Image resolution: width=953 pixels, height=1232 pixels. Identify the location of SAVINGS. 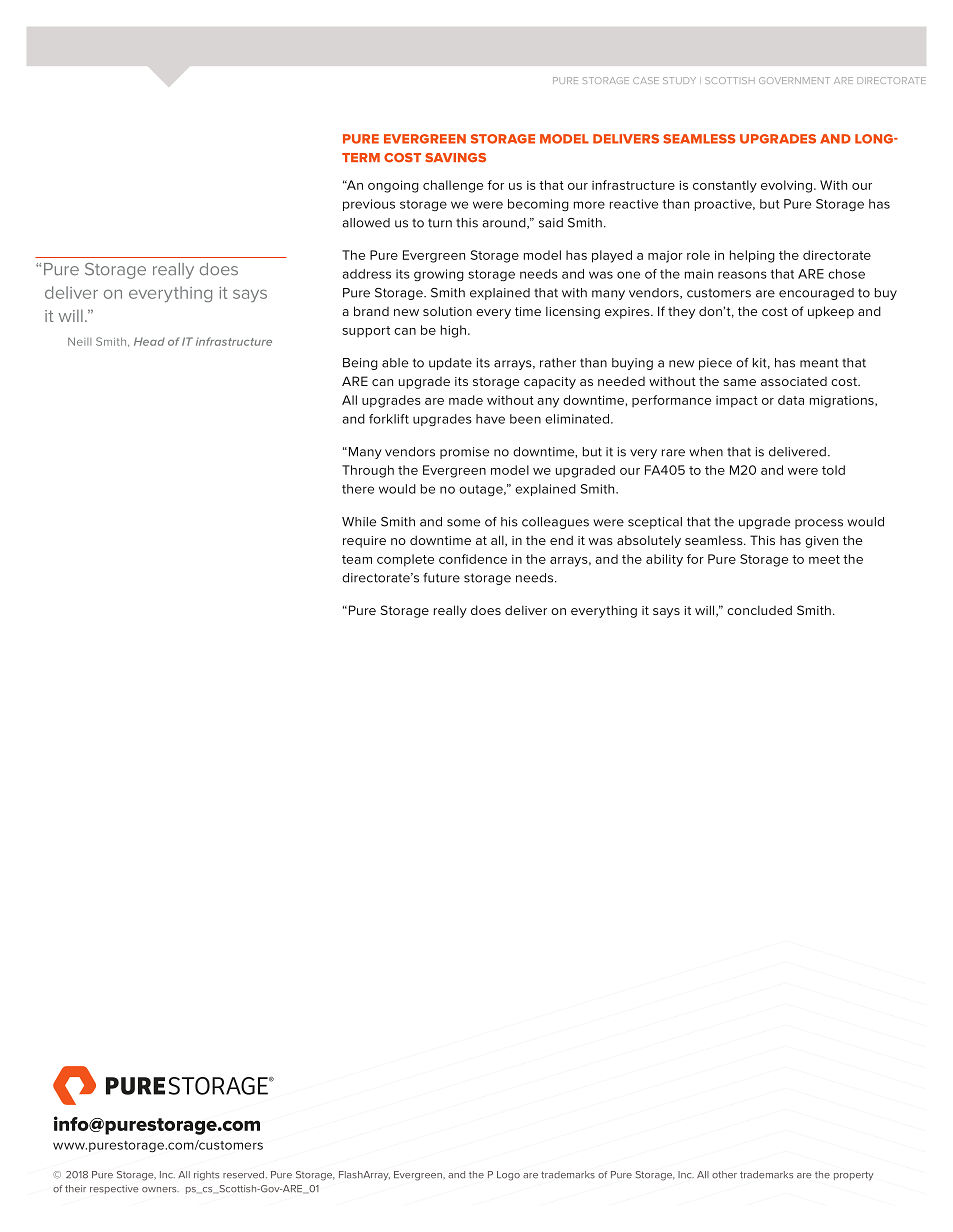
(455, 158).
